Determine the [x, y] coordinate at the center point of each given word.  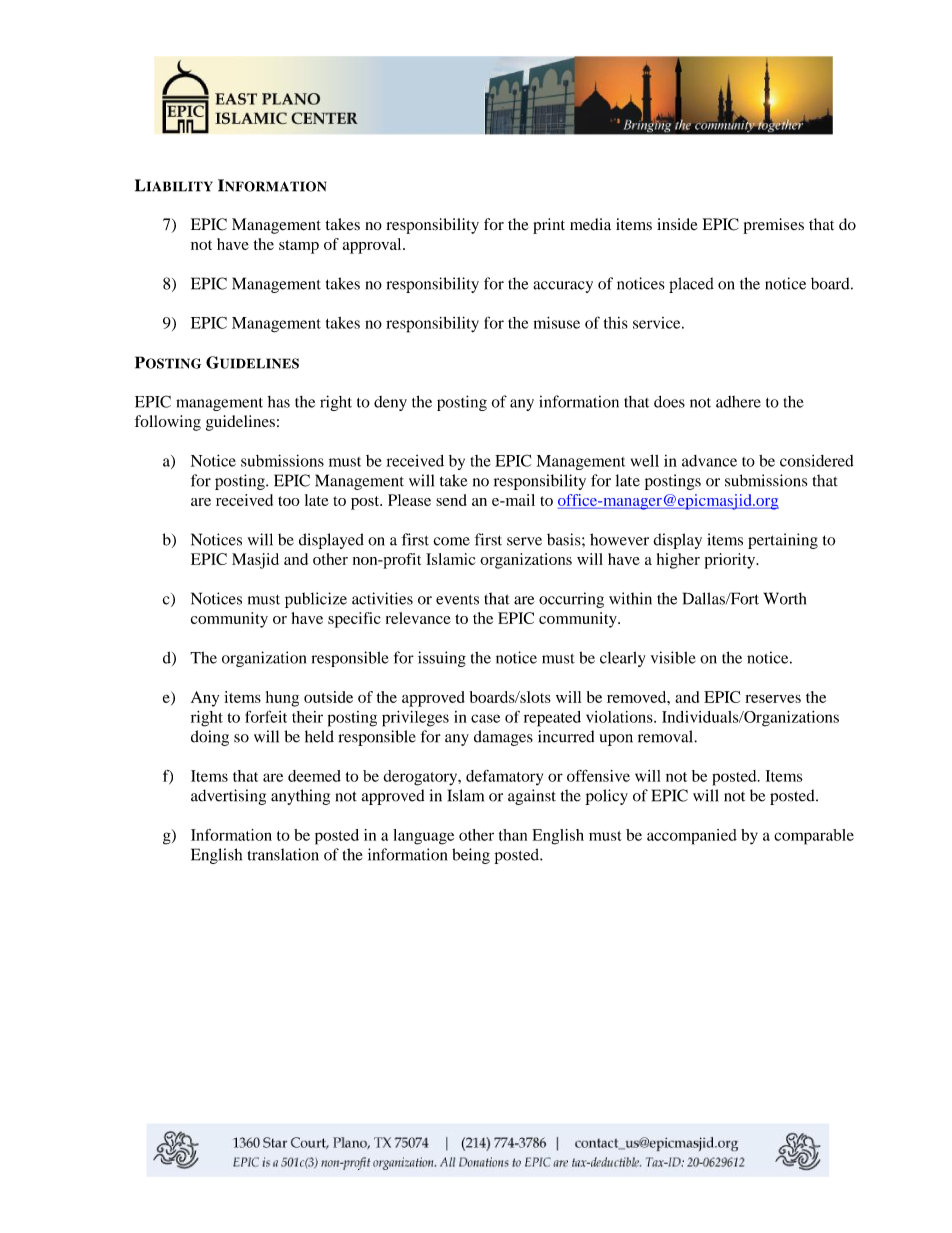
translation [283, 854]
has [279, 402]
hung [282, 699]
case [485, 718]
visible [673, 657]
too [289, 501]
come [451, 541]
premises [773, 226]
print [549, 226]
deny [390, 403]
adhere [738, 402]
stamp [299, 247]
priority [731, 561]
